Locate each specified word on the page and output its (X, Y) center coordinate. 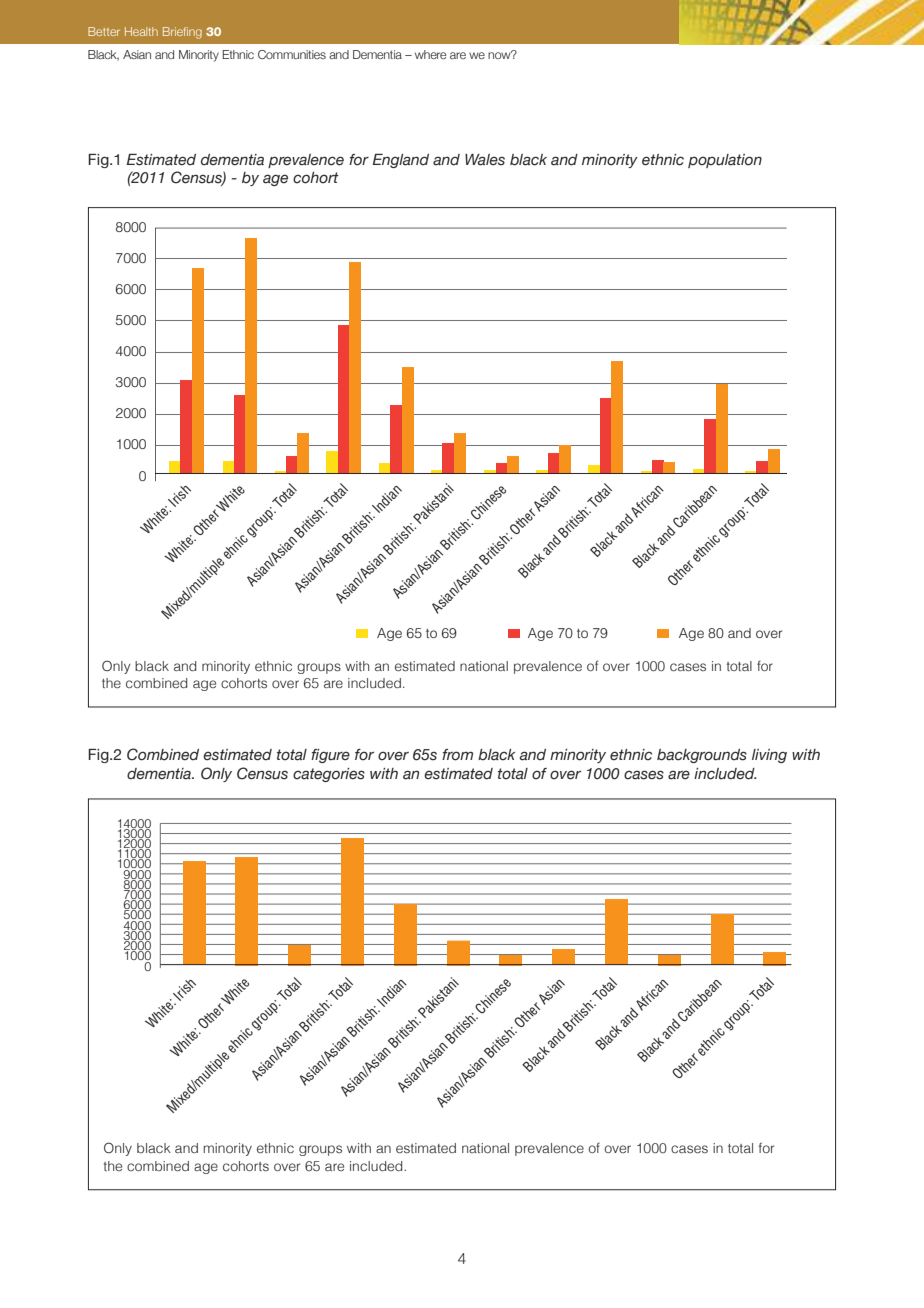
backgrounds (702, 756)
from (457, 755)
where (430, 54)
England (400, 161)
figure (330, 756)
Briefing (182, 33)
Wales (485, 160)
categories (329, 775)
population (725, 161)
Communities (292, 54)
